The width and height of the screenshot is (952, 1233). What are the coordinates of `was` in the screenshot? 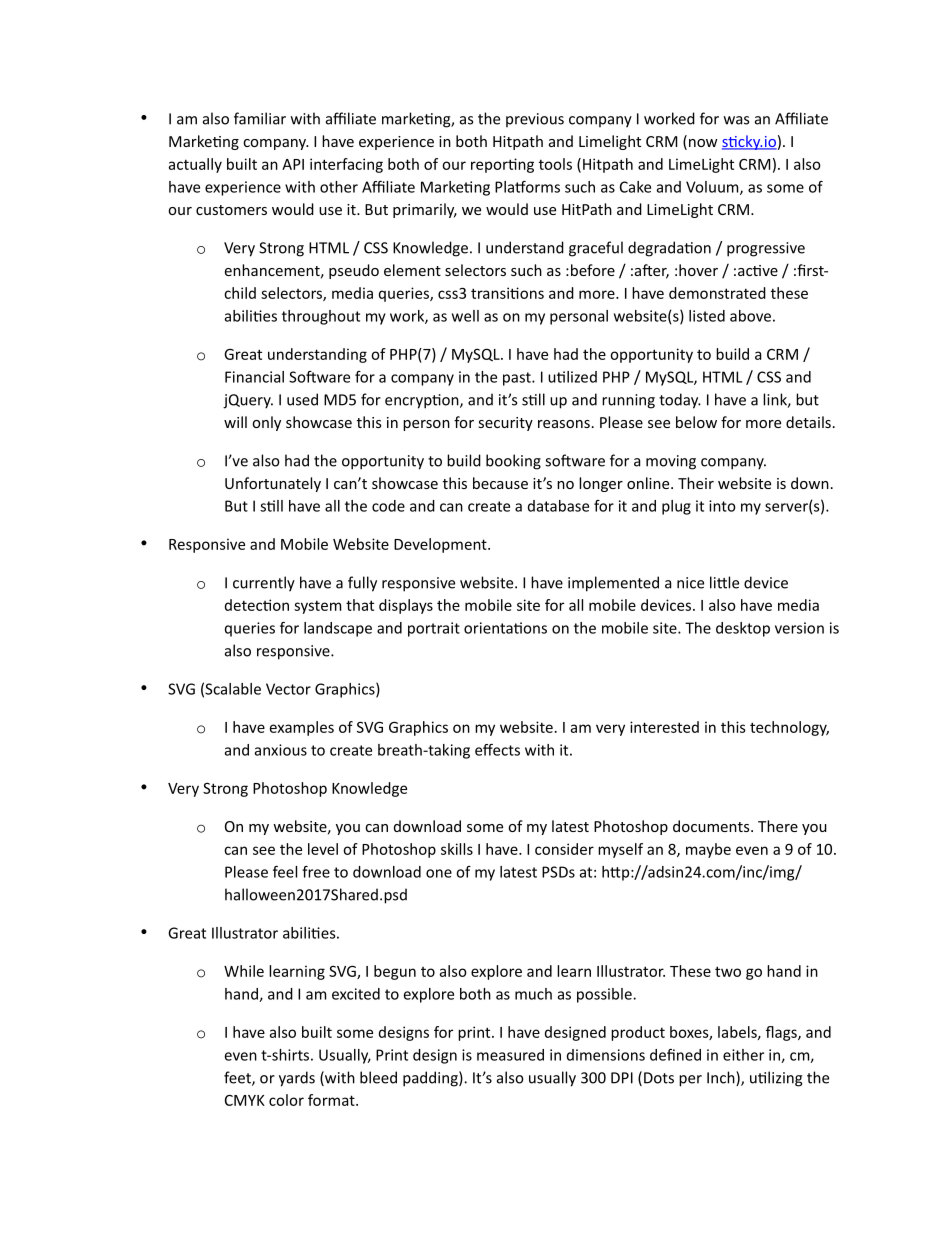 It's located at (736, 120).
